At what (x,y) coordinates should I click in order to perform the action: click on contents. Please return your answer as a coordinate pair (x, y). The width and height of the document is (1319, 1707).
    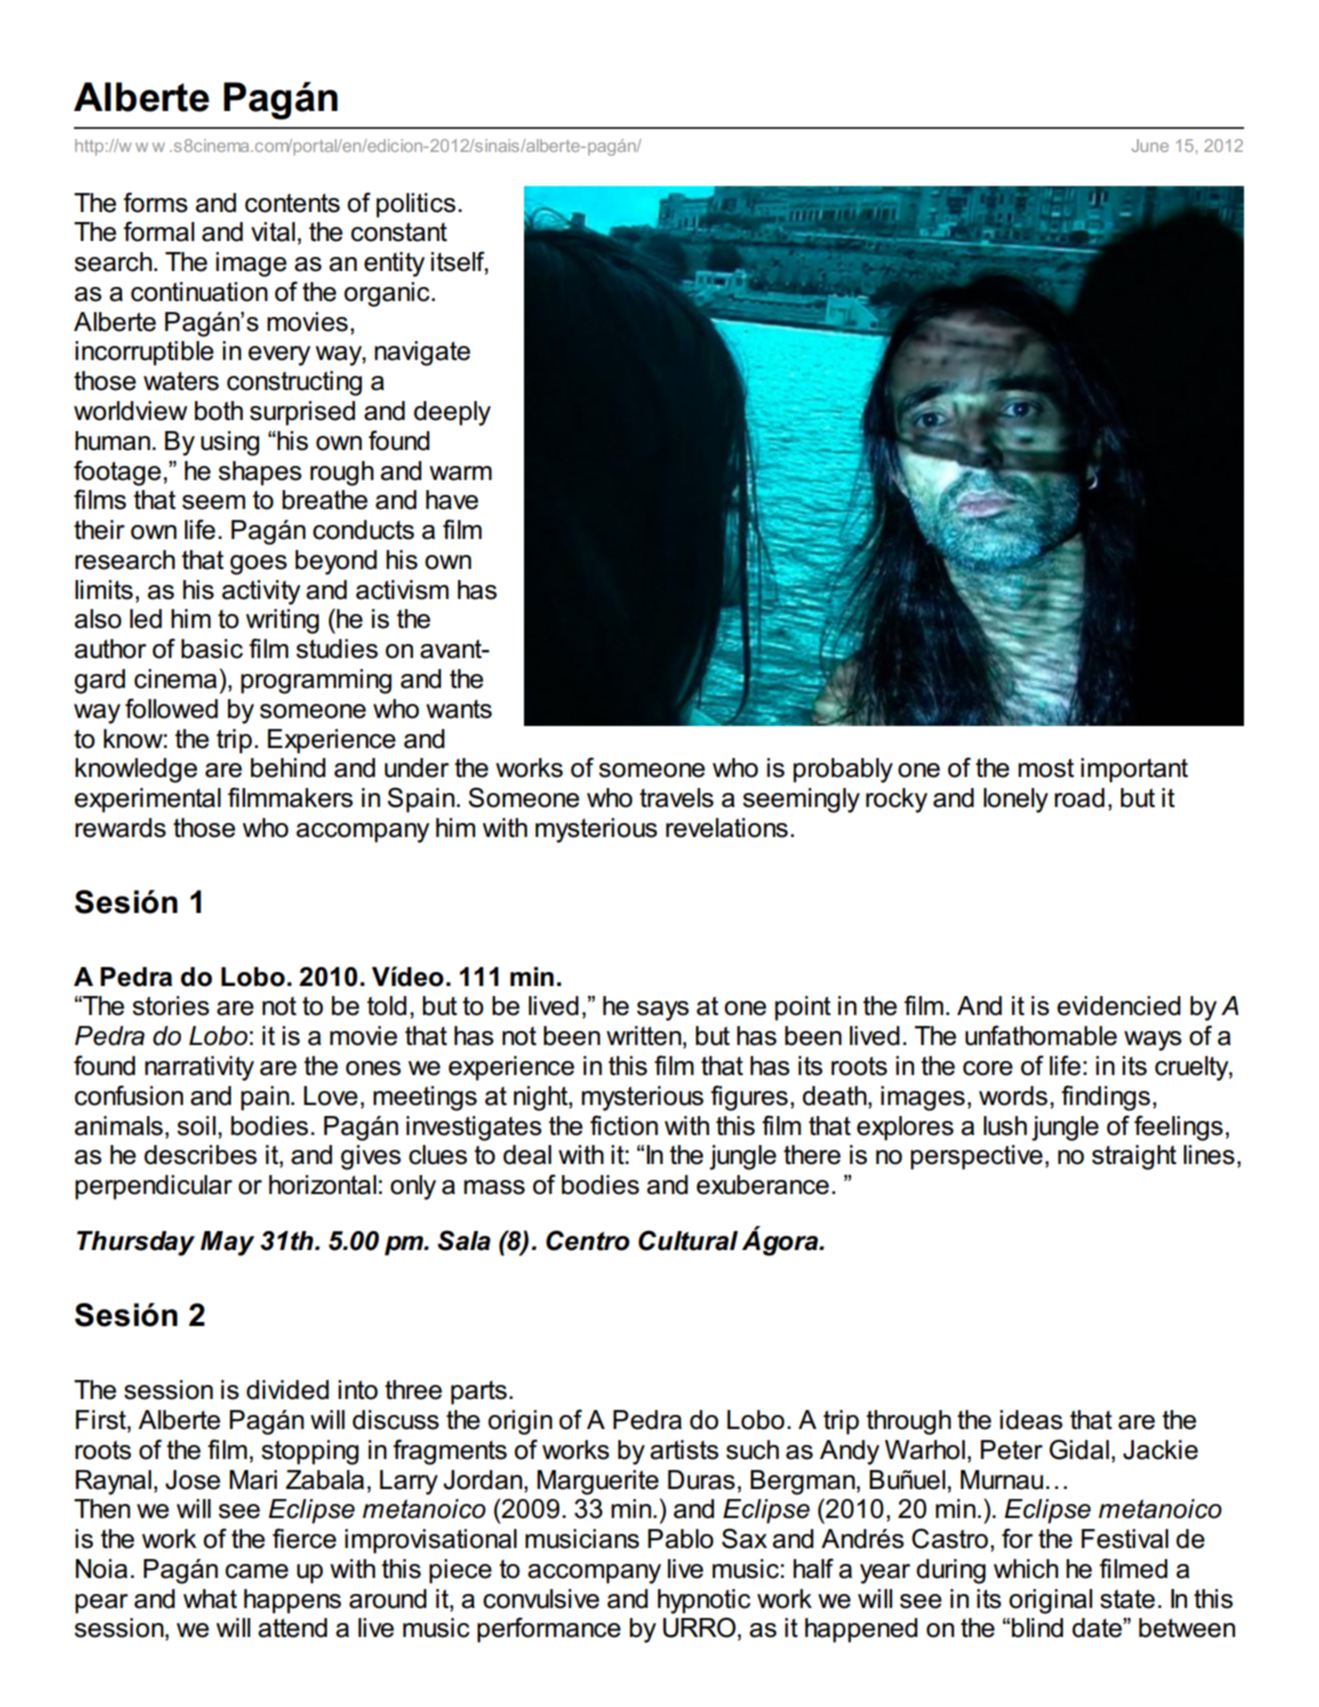
    Looking at the image, I should click on (292, 203).
